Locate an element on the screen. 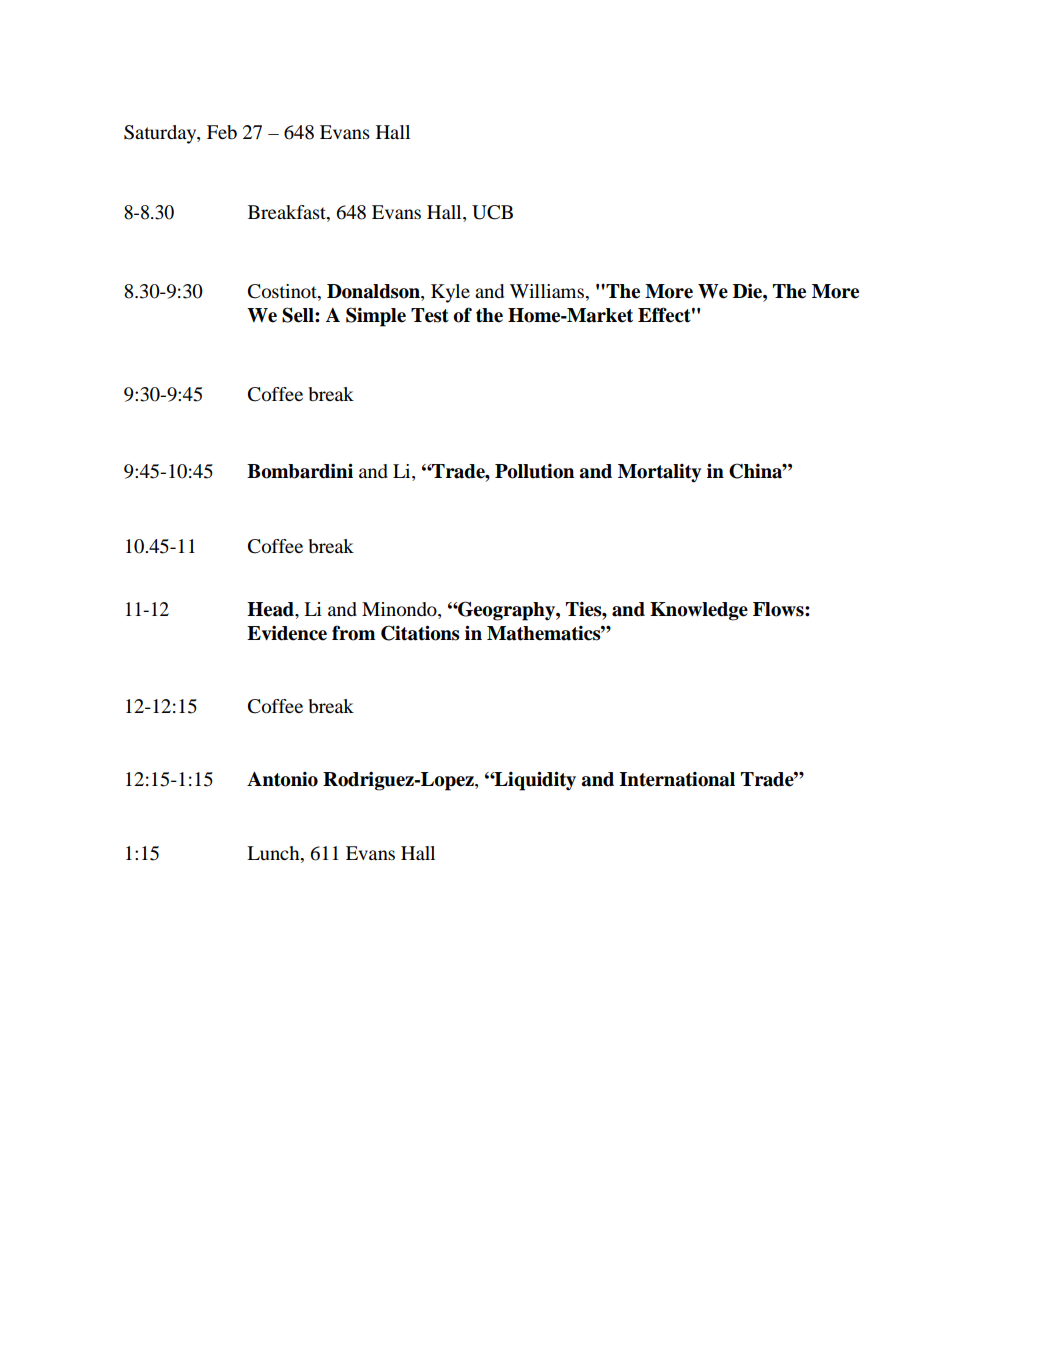  Citations is located at coordinates (420, 633).
